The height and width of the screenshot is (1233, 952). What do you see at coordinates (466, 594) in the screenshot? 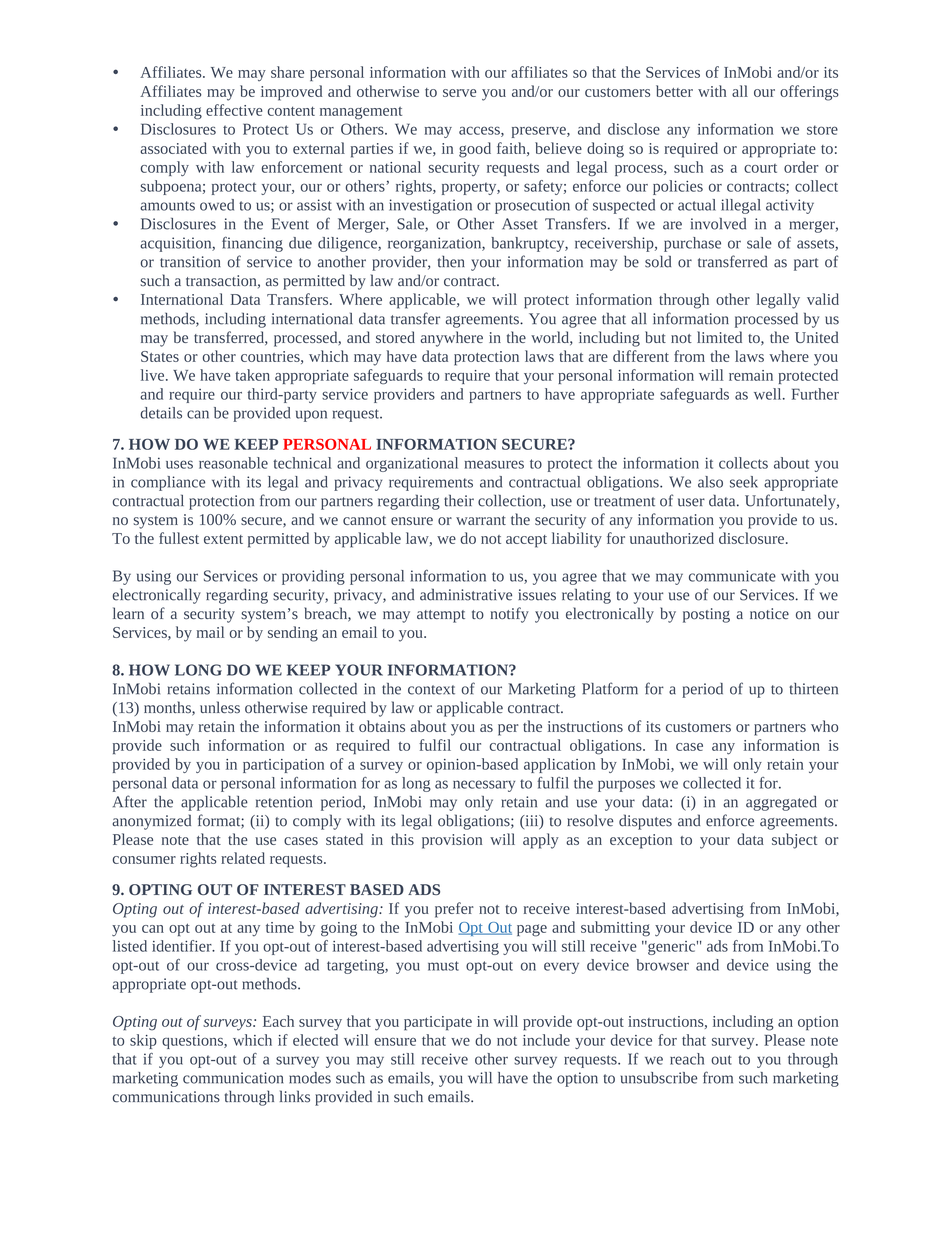
I see `administrative` at bounding box center [466, 594].
